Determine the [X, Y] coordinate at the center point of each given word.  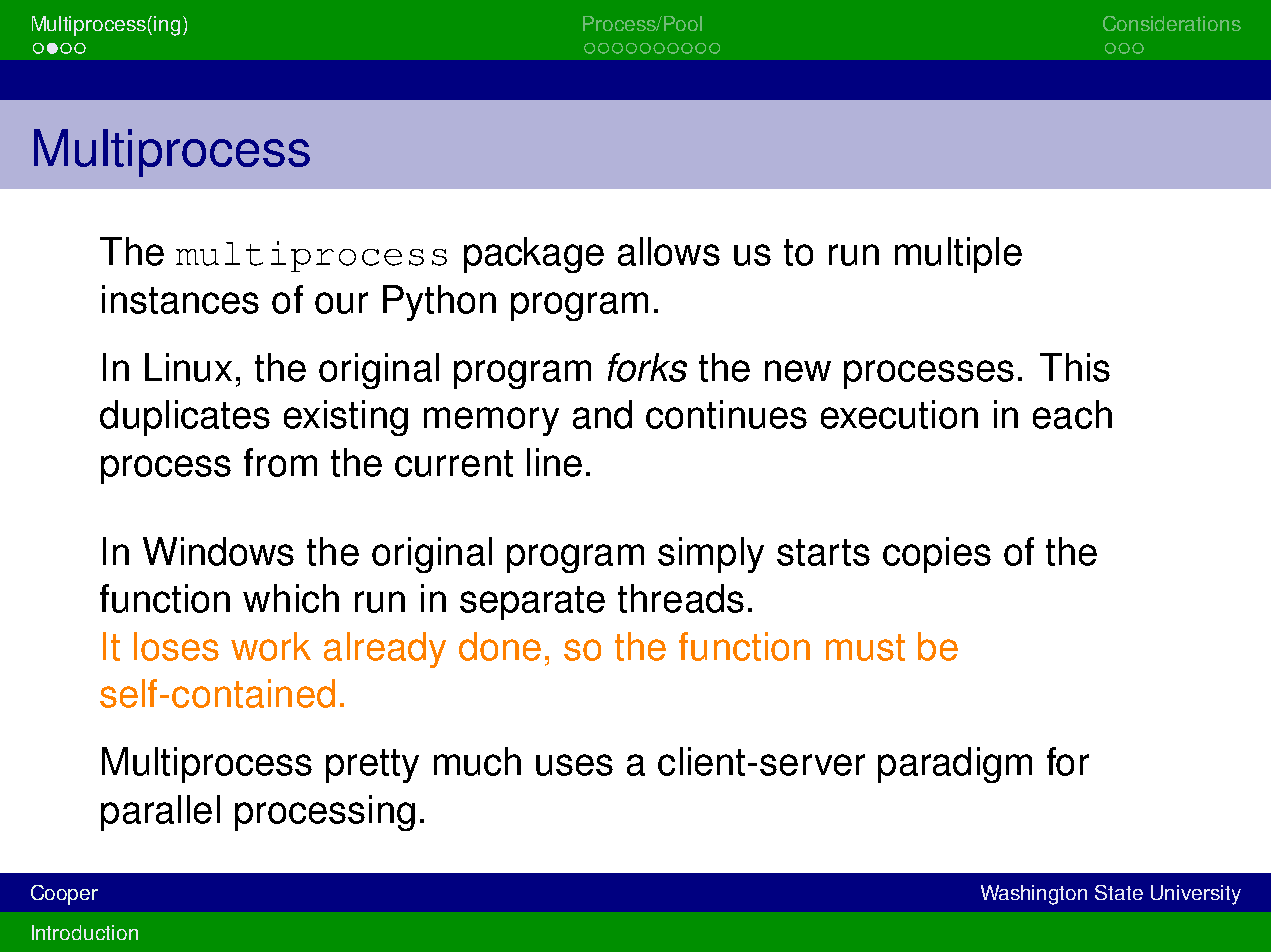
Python [439, 303]
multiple [958, 255]
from [280, 462]
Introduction [85, 932]
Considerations [1172, 23]
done [500, 646]
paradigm [955, 765]
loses [176, 646]
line [554, 462]
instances [180, 299]
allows [669, 251]
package [534, 255]
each [1072, 414]
